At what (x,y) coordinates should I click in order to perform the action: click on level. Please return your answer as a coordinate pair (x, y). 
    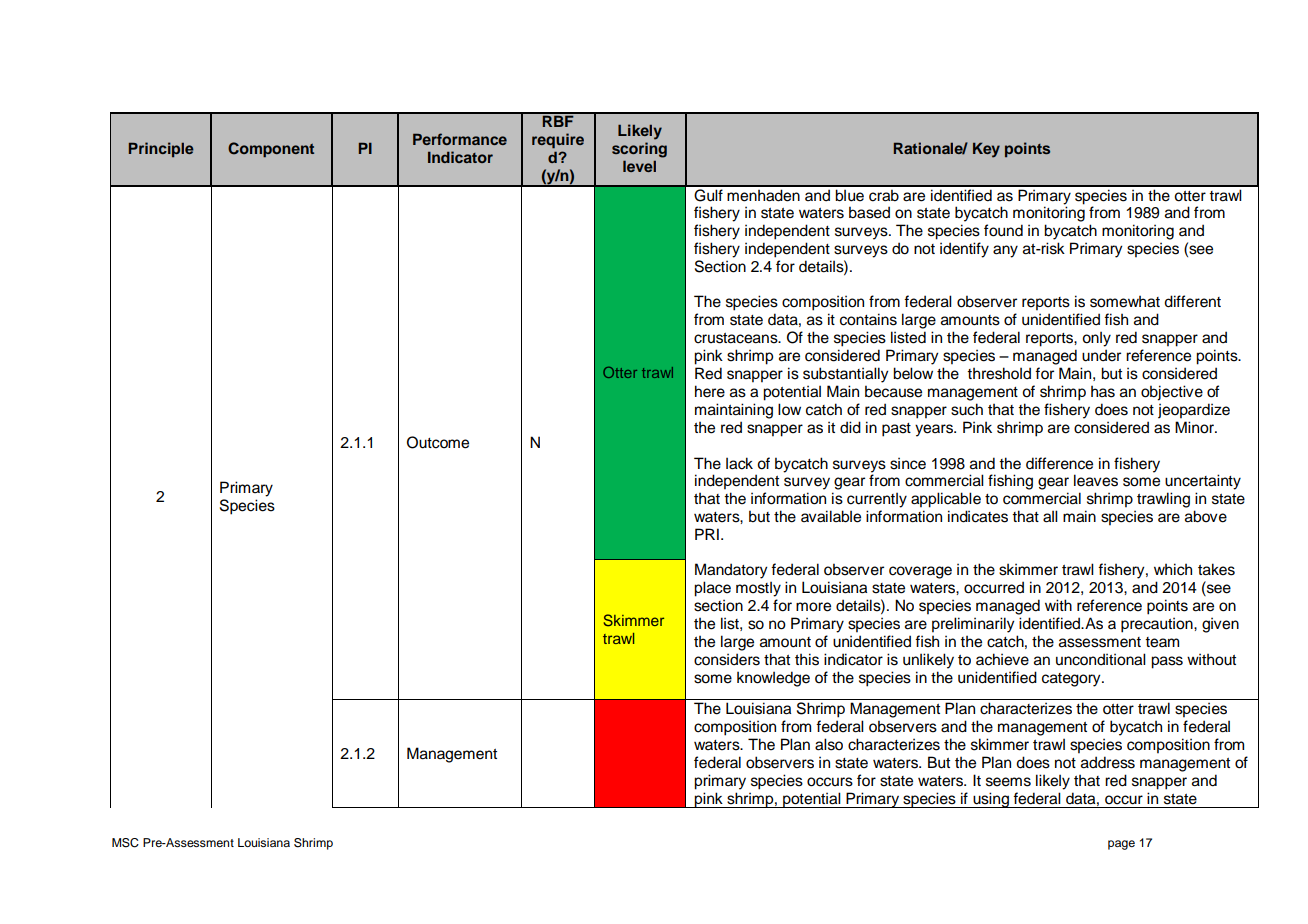
    Looking at the image, I should click on (639, 166).
